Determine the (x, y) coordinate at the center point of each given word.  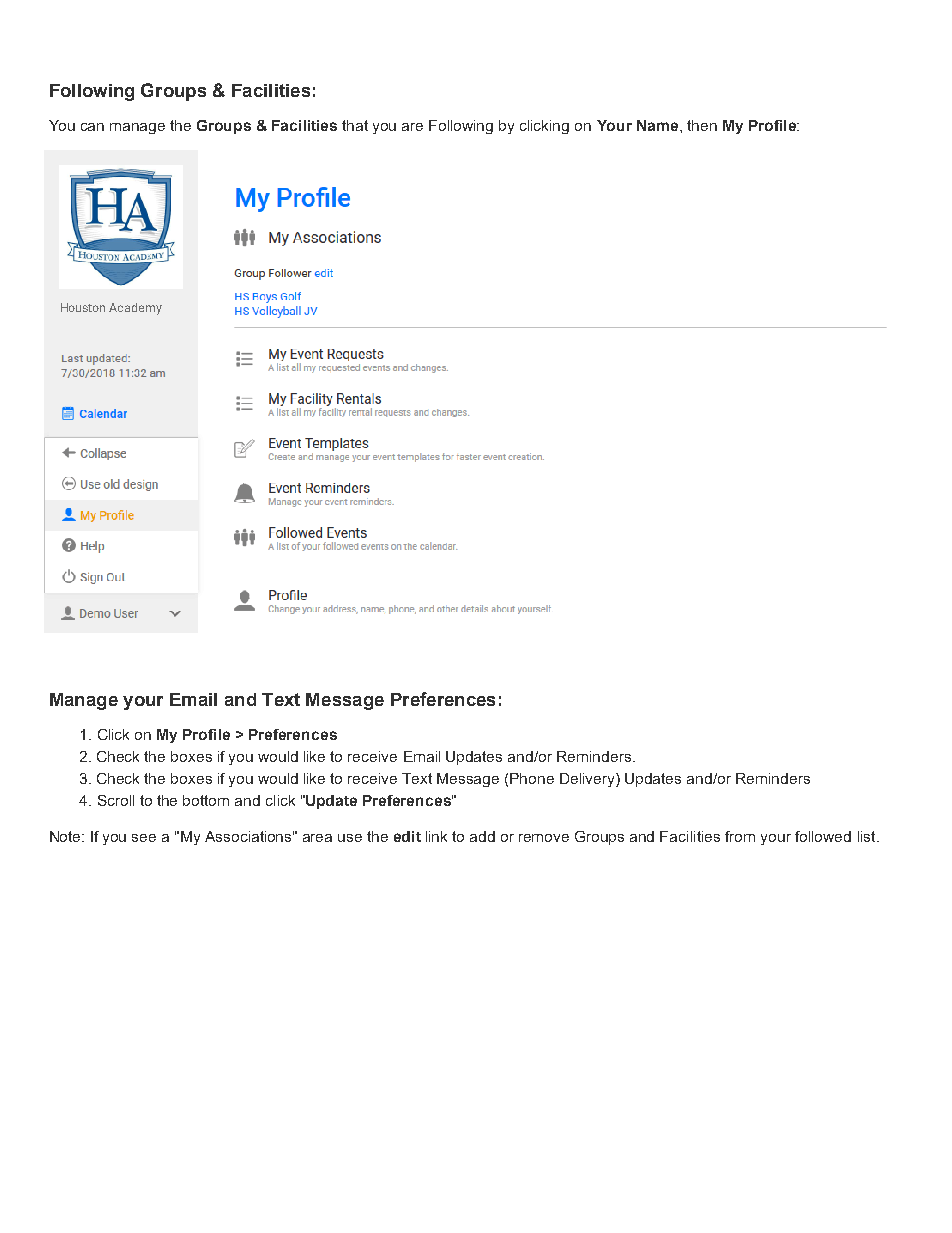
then (702, 125)
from (740, 836)
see (144, 838)
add (482, 836)
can (92, 127)
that (355, 125)
